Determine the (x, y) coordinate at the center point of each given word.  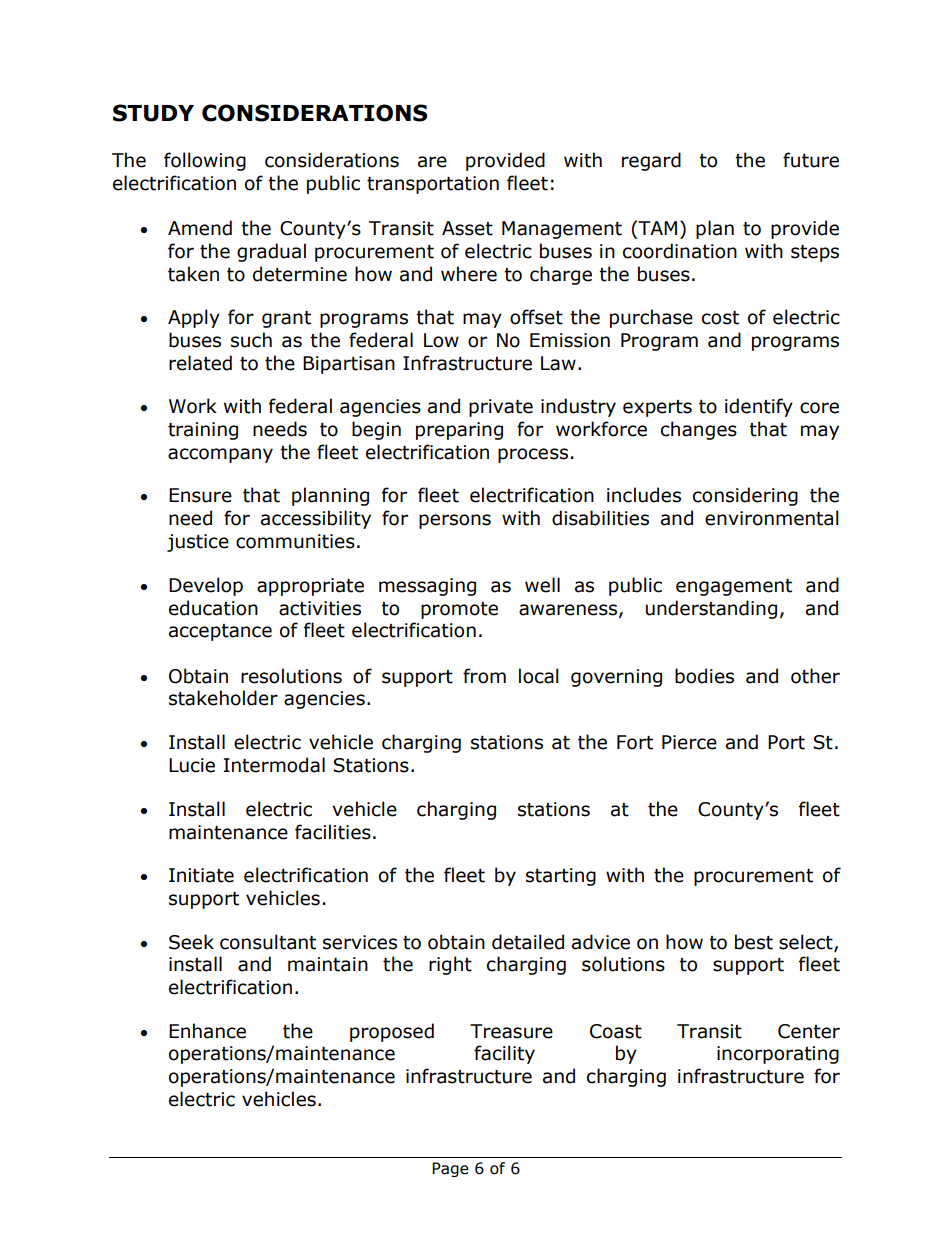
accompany (220, 455)
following (205, 161)
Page (450, 1169)
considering (745, 496)
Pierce (689, 742)
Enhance (207, 1031)
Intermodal (274, 765)
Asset (467, 228)
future (811, 160)
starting (561, 877)
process (533, 455)
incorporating (778, 1055)
